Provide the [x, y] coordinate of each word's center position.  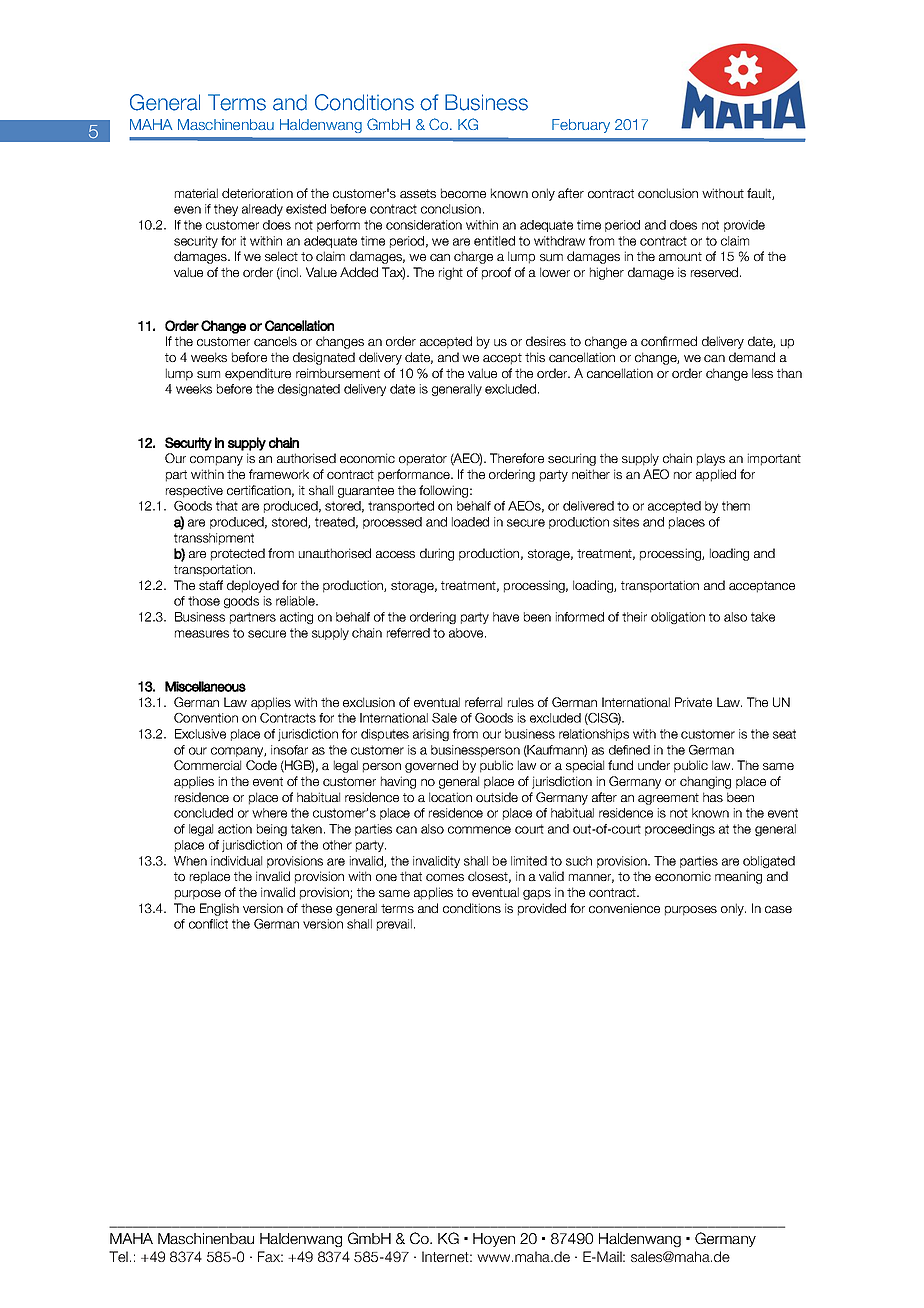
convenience [624, 908]
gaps [537, 895]
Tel [118, 1256]
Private [693, 702]
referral [483, 702]
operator [423, 460]
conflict [208, 924]
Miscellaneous [205, 686]
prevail [394, 925]
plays [711, 459]
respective [194, 491]
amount [680, 256]
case [778, 909]
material [196, 193]
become [463, 193]
